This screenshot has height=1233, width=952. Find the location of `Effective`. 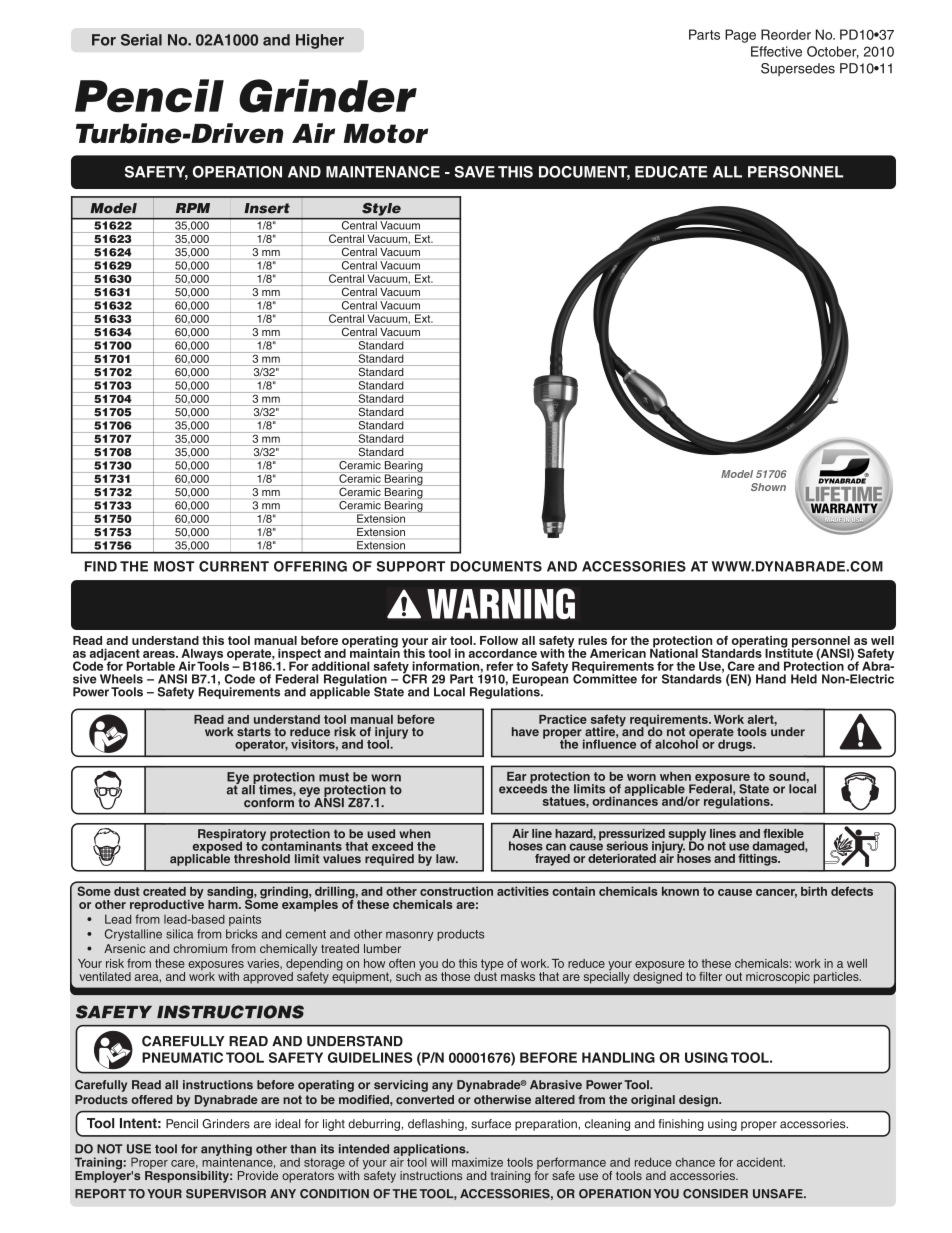

Effective is located at coordinates (776, 51).
